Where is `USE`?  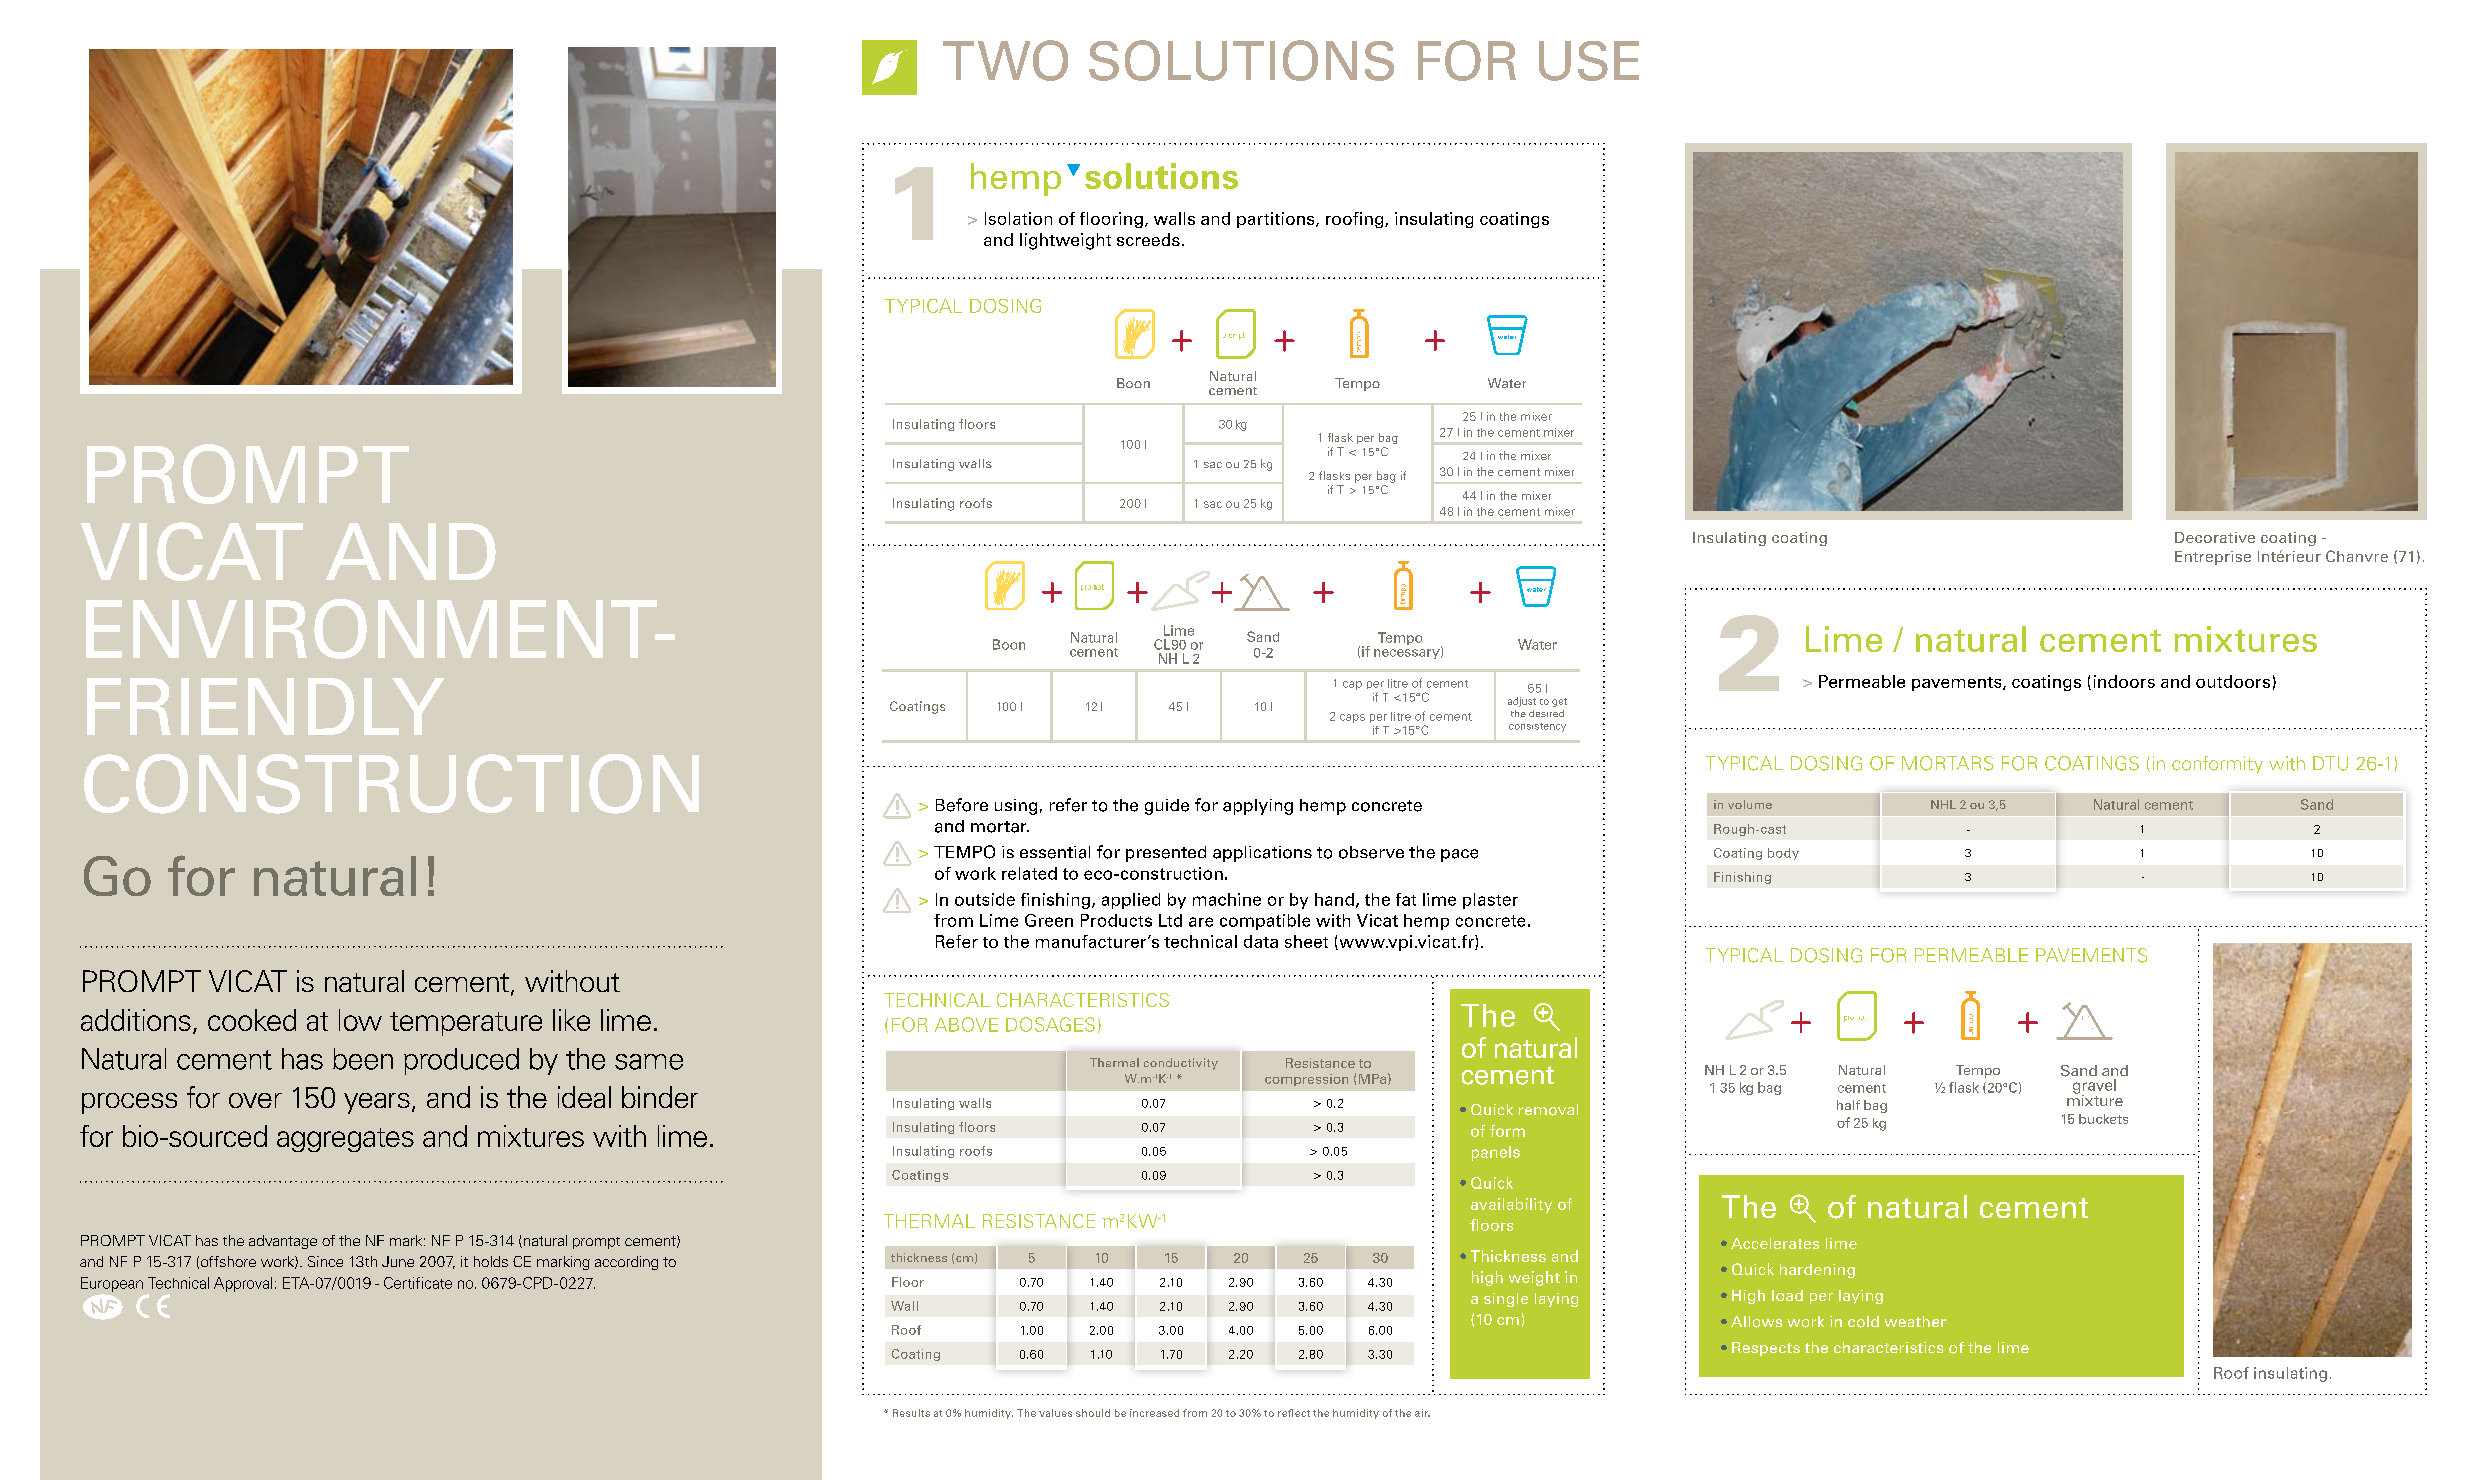
USE is located at coordinates (1589, 61).
